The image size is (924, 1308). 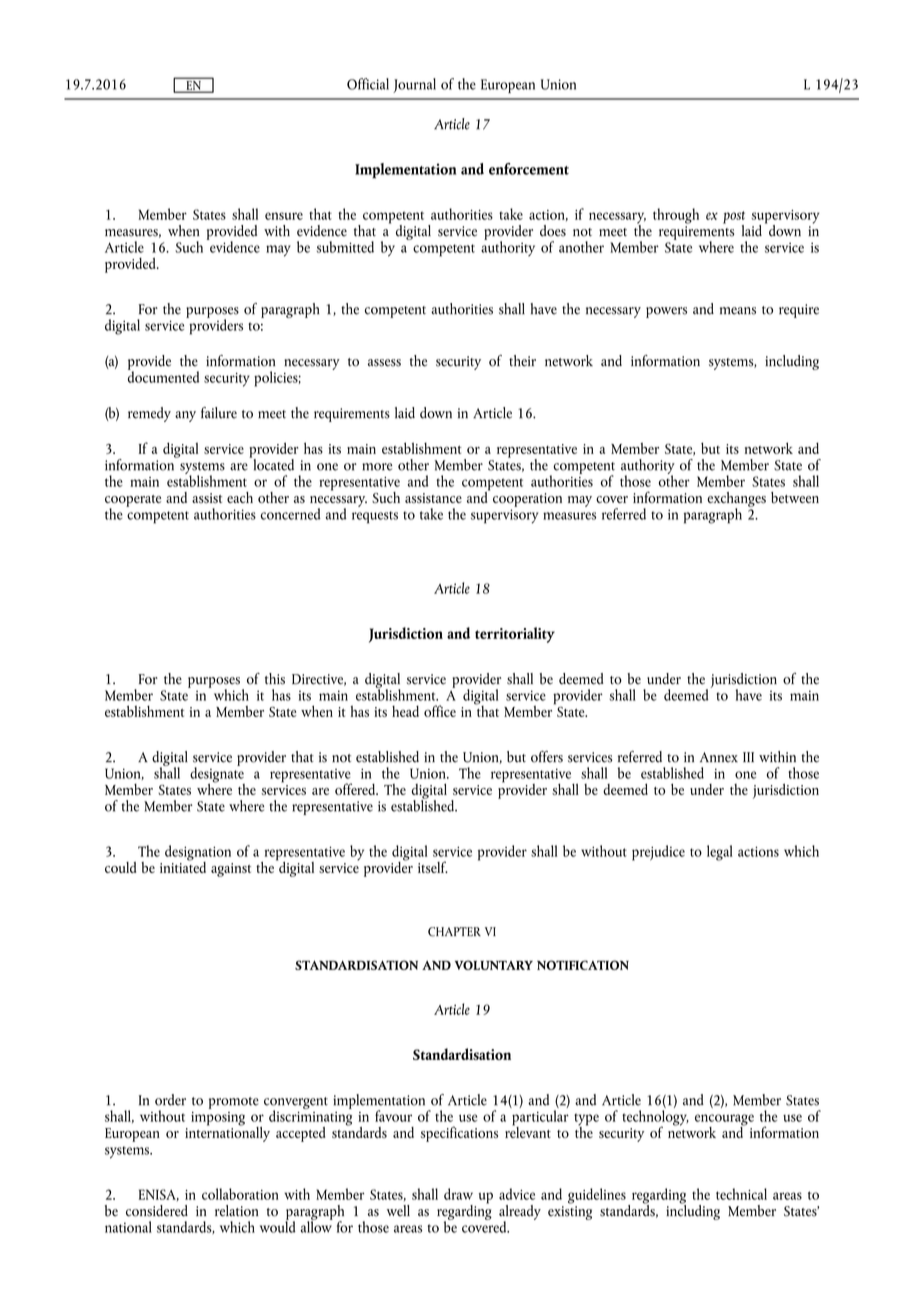 I want to click on Annex, so click(x=719, y=757).
